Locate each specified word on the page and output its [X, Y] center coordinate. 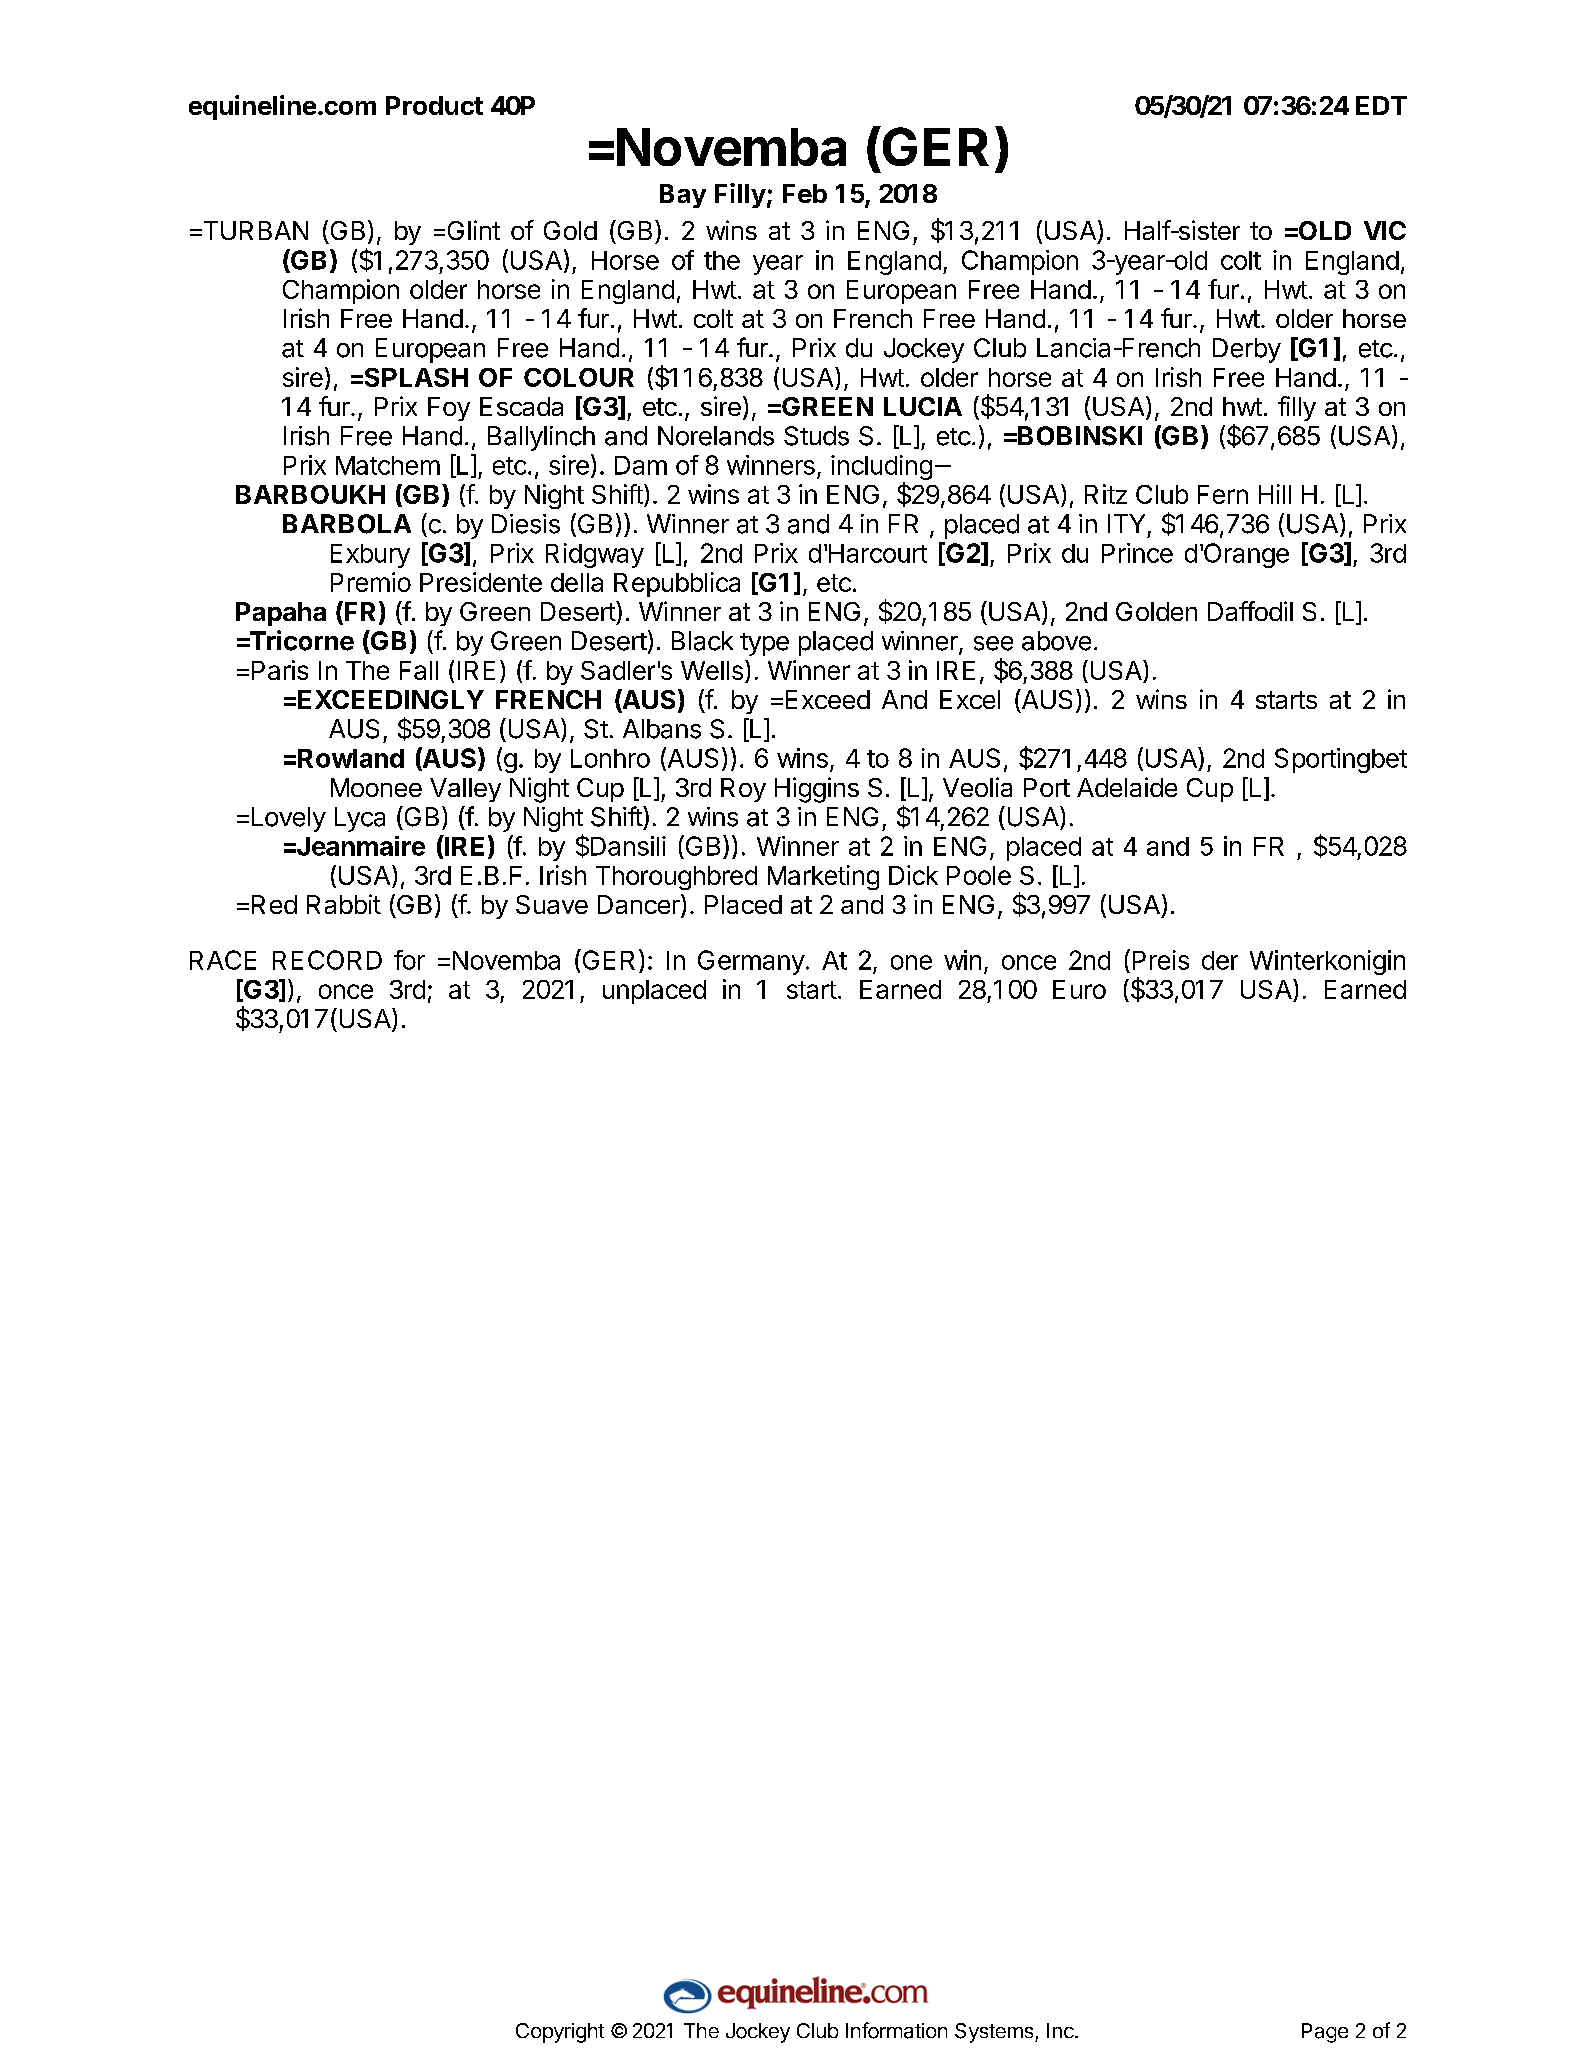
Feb [805, 193]
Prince [1137, 553]
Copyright [560, 2033]
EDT [1381, 105]
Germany [751, 962]
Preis [1161, 960]
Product [434, 105]
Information [896, 2030]
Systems [995, 2033]
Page [1325, 2033]
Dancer [640, 905]
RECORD [327, 960]
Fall [419, 670]
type [764, 644]
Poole [979, 875]
